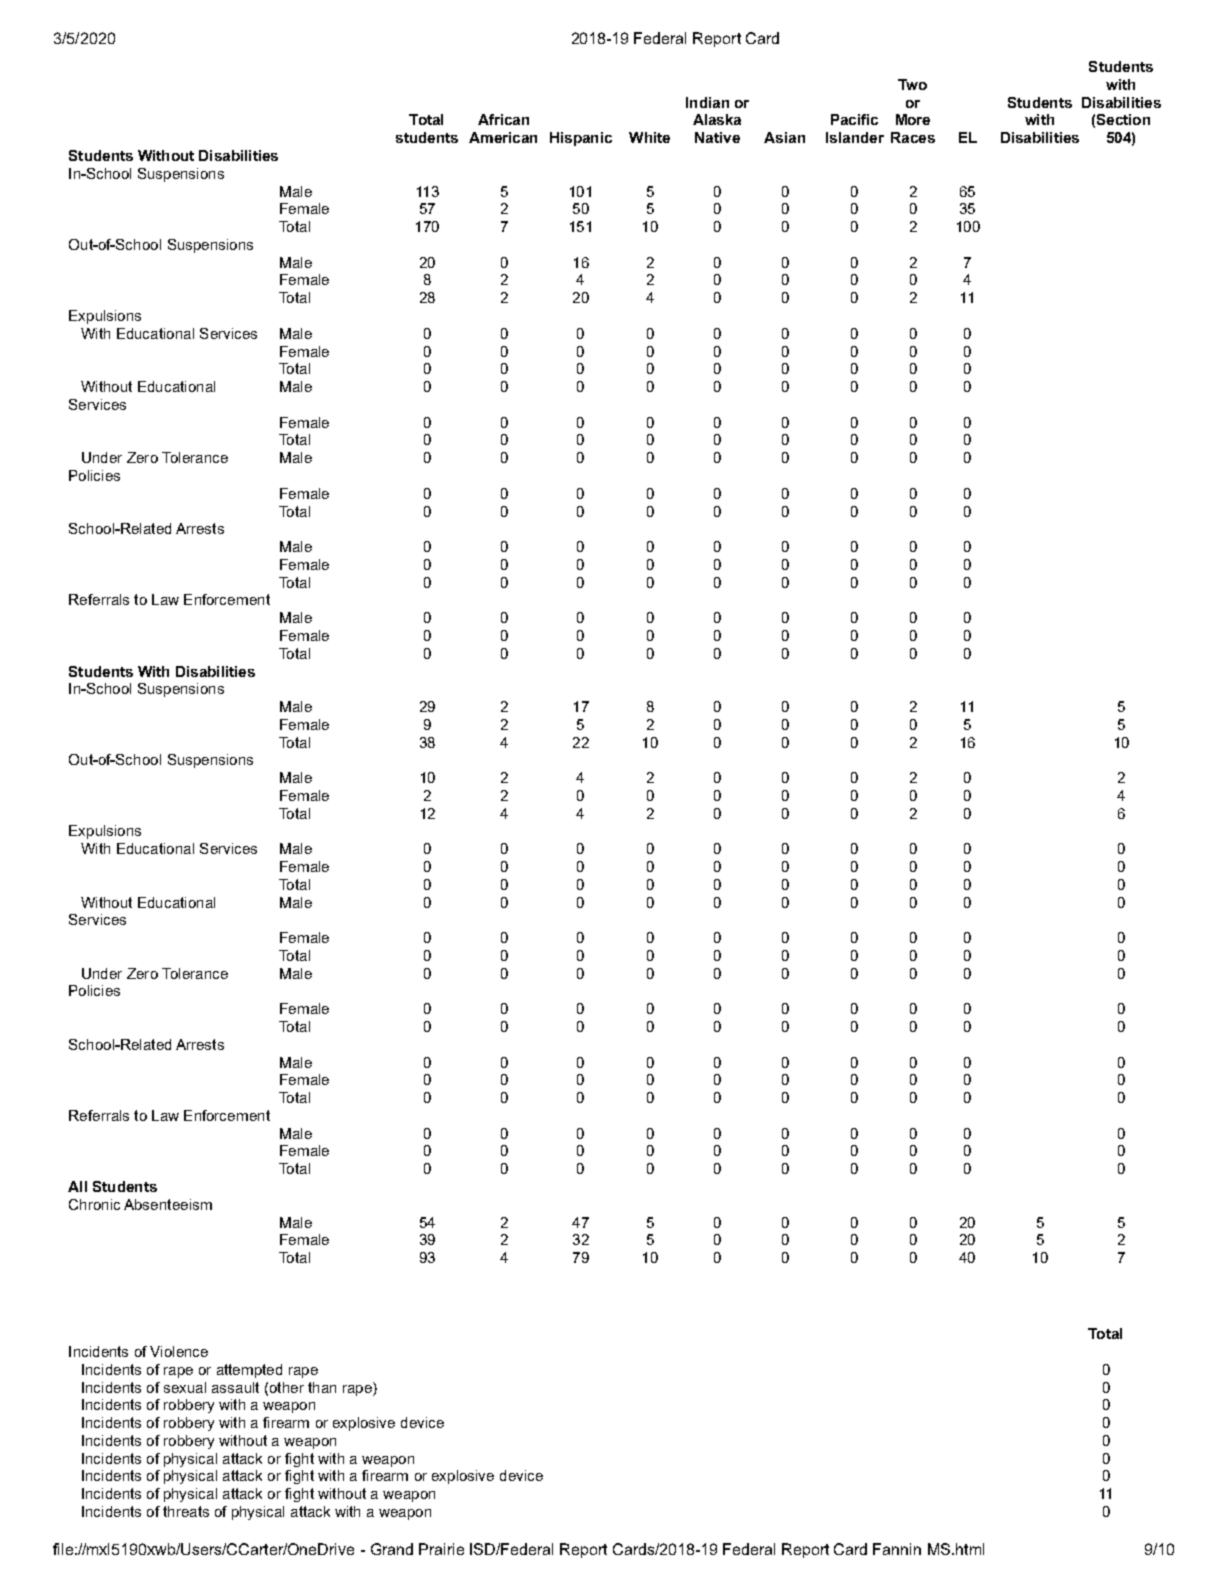 The width and height of the screenshot is (1228, 1589). What do you see at coordinates (168, 1204) in the screenshot?
I see `Absenteeism` at bounding box center [168, 1204].
